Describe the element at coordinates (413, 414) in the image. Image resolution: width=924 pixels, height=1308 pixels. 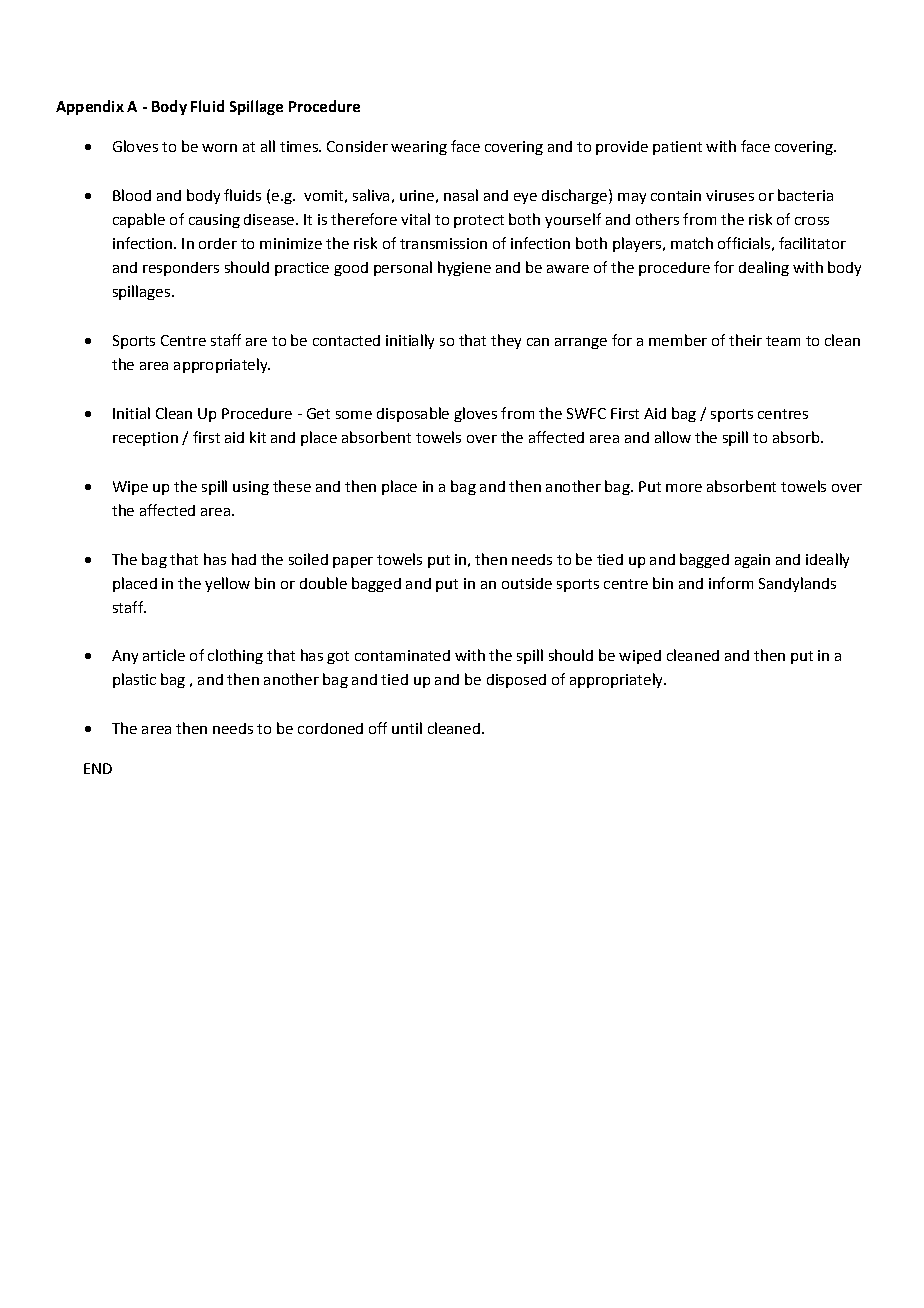
I see `disposable` at that location.
